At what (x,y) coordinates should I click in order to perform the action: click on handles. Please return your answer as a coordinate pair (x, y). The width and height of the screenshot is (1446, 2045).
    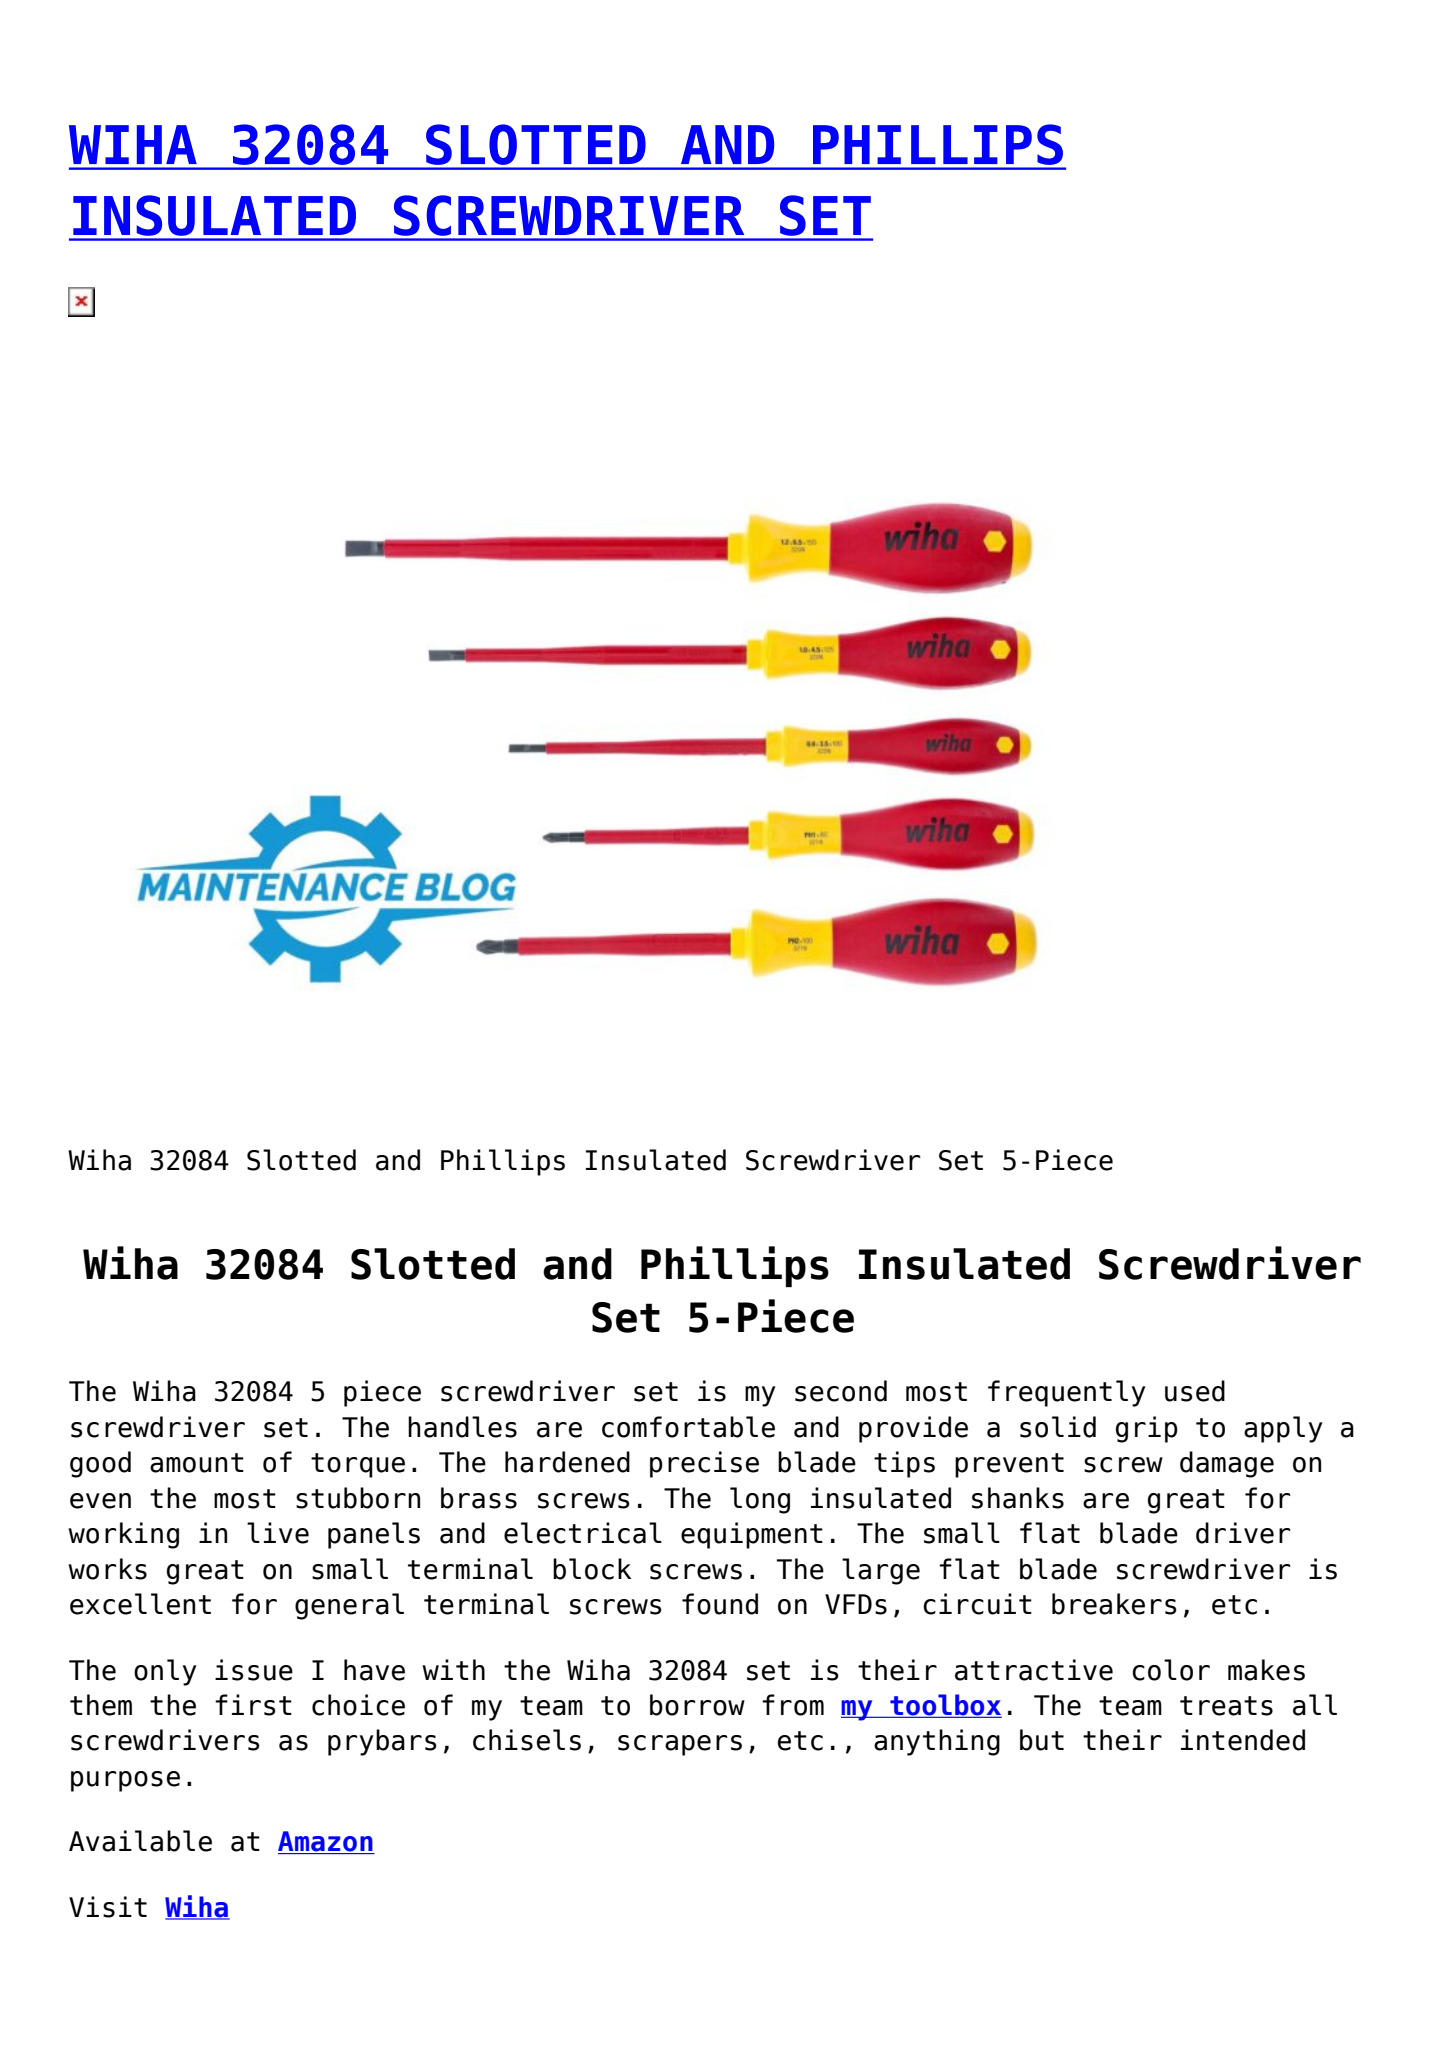
    Looking at the image, I should click on (462, 1427).
